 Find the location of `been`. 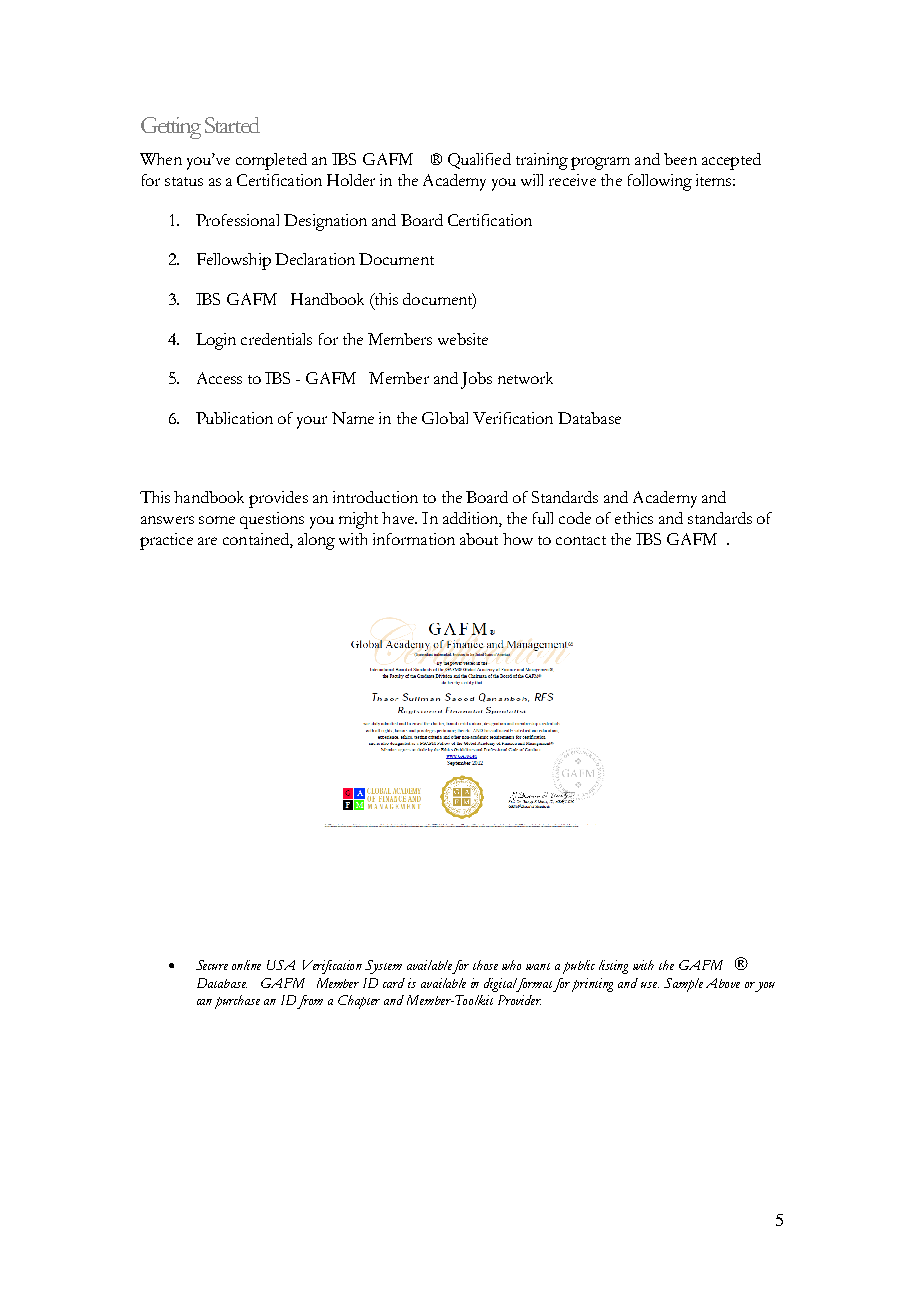

been is located at coordinates (680, 159).
